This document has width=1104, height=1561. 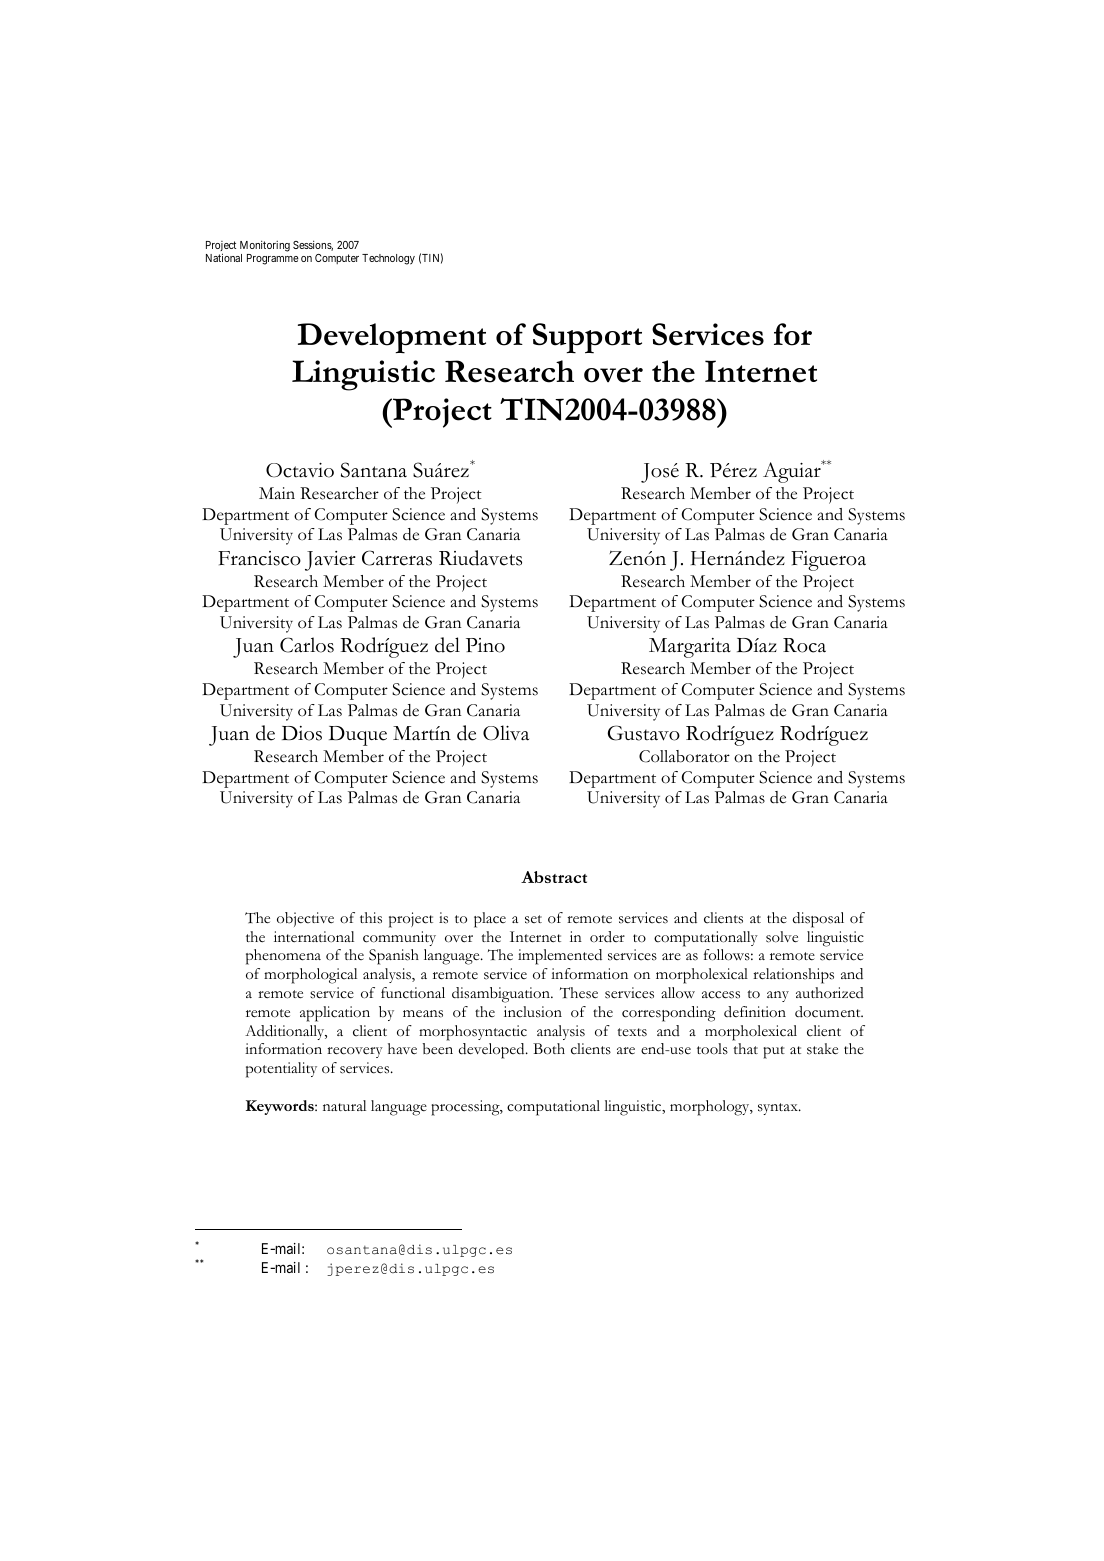 What do you see at coordinates (273, 259) in the document?
I see `Programme` at bounding box center [273, 259].
